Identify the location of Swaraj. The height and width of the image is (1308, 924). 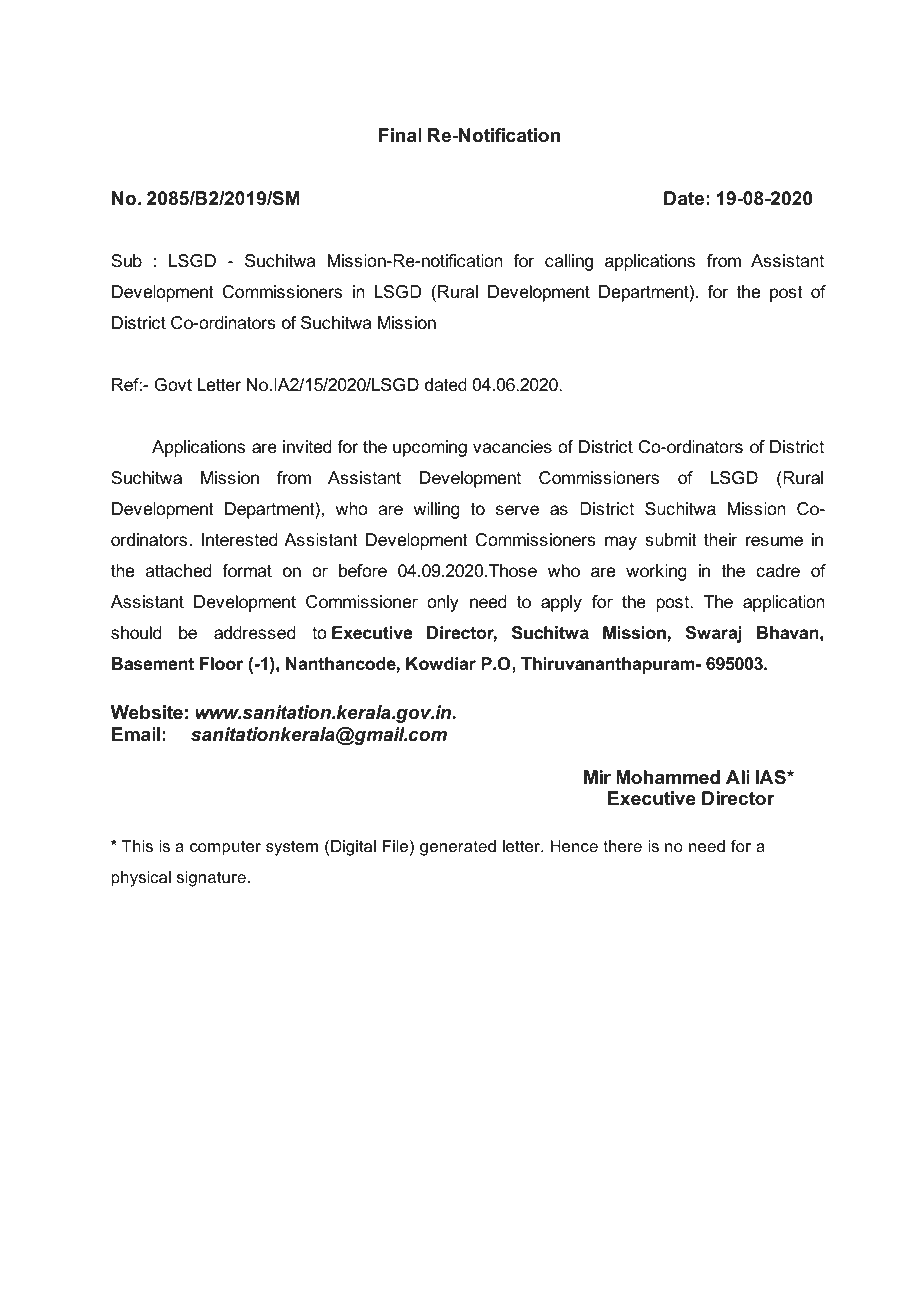
(713, 634).
